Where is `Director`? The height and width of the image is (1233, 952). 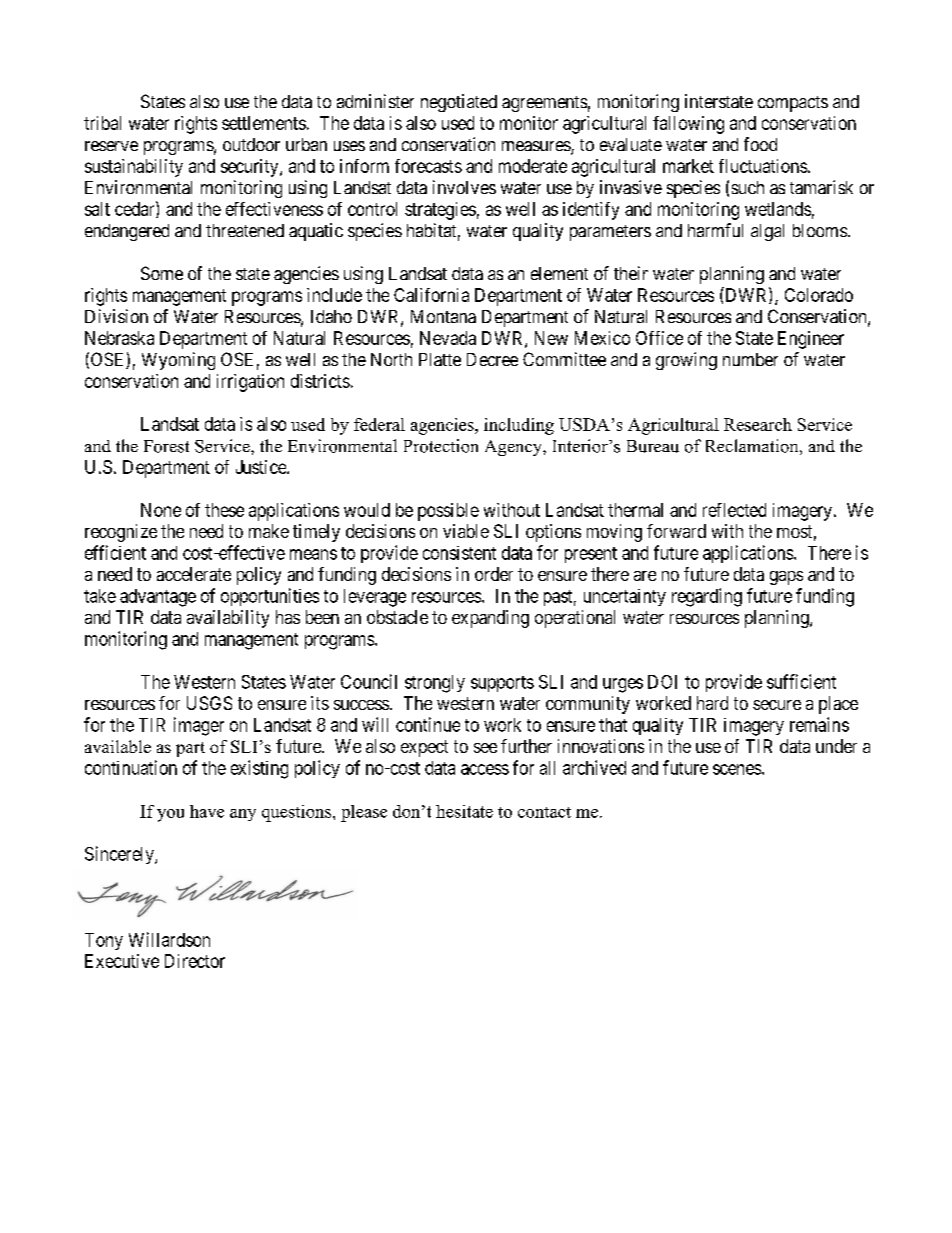
Director is located at coordinates (195, 961).
